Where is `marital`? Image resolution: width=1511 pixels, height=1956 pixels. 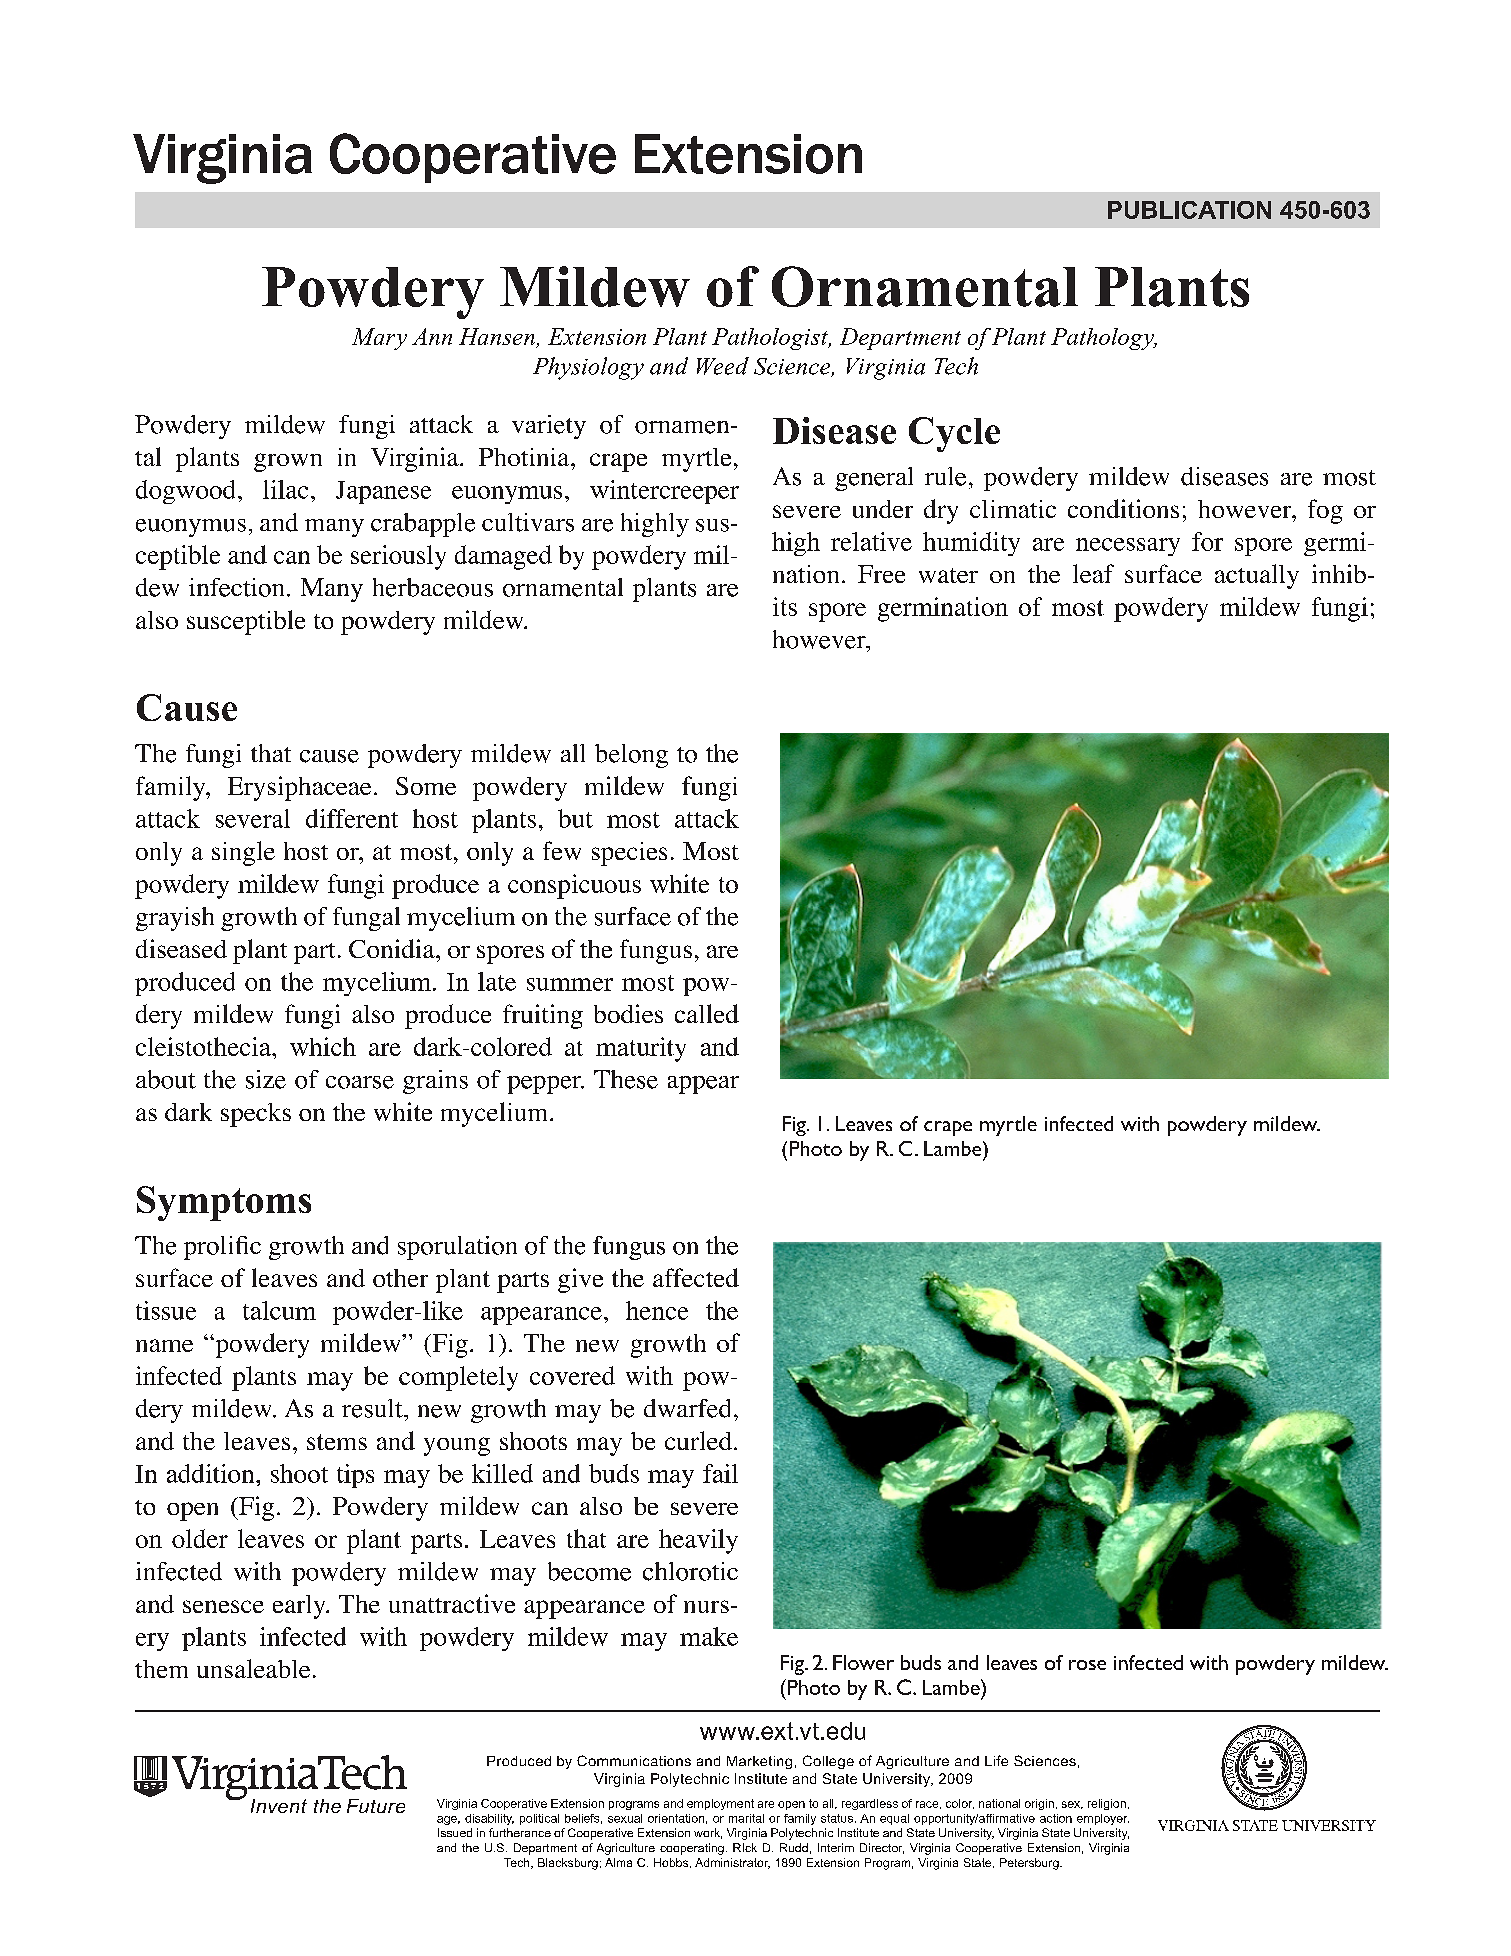 marital is located at coordinates (746, 1818).
